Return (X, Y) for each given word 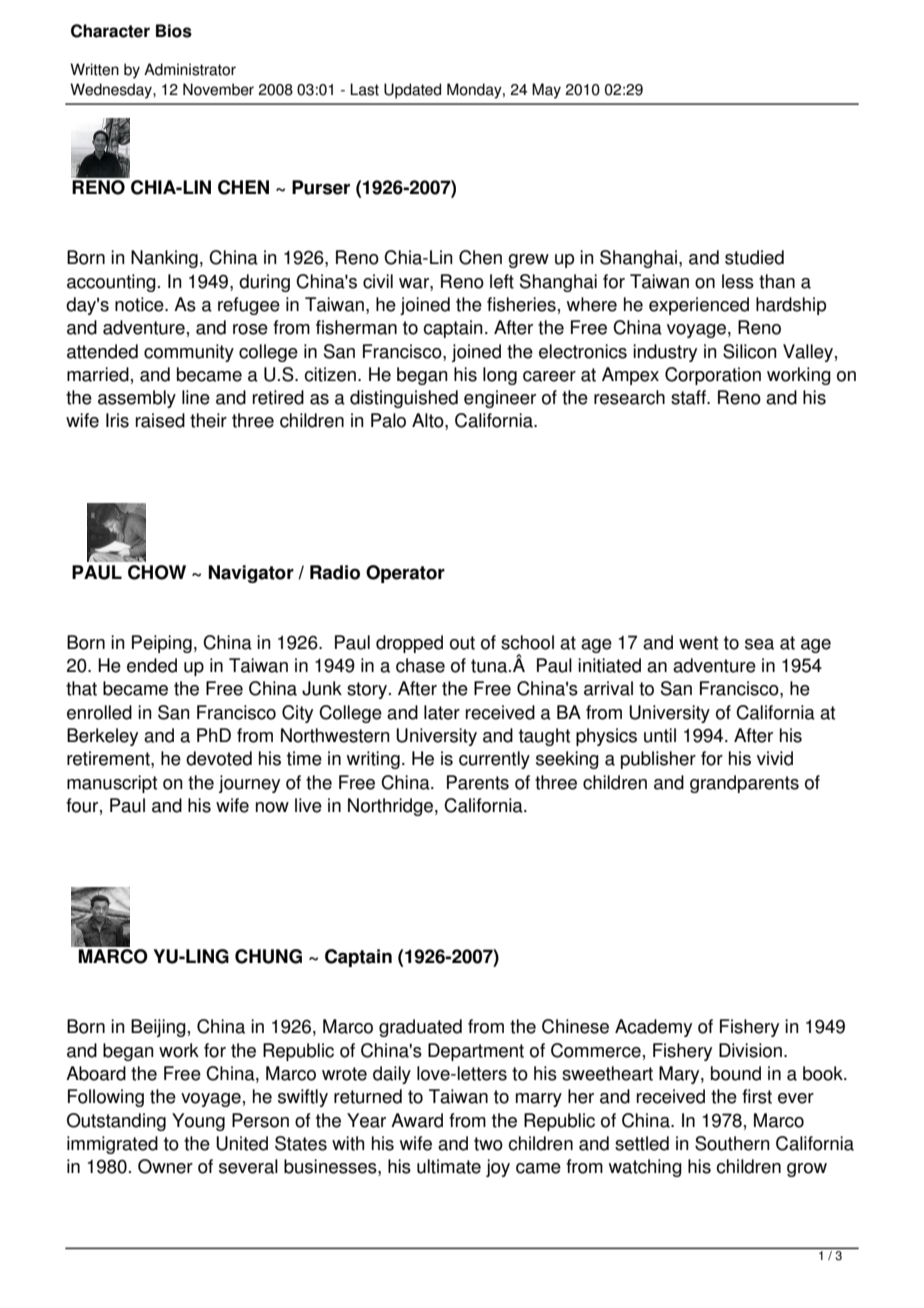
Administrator (190, 69)
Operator (405, 574)
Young (198, 1122)
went (698, 643)
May (546, 91)
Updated (412, 91)
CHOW (157, 572)
